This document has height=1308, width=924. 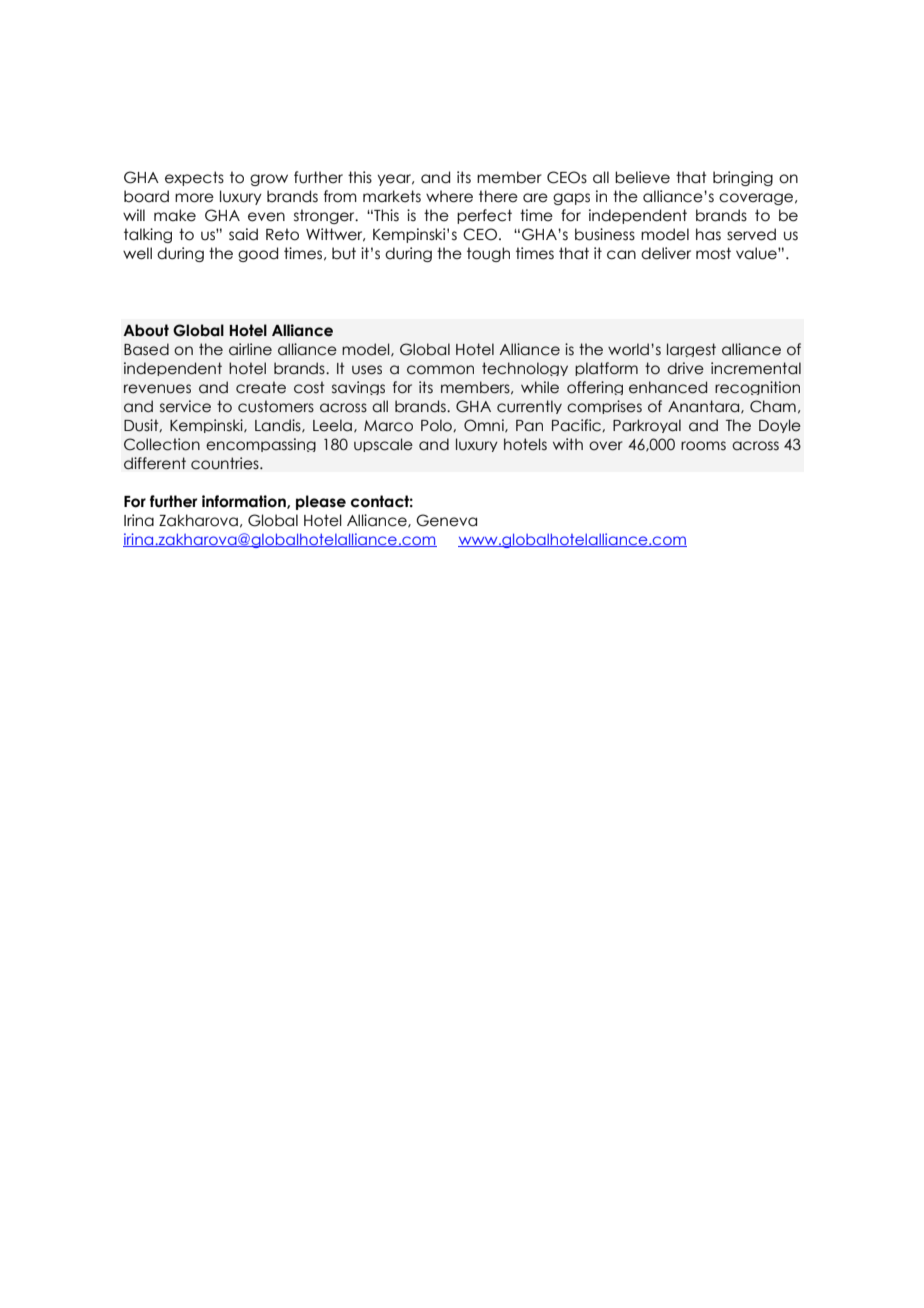 I want to click on where, so click(x=449, y=196).
